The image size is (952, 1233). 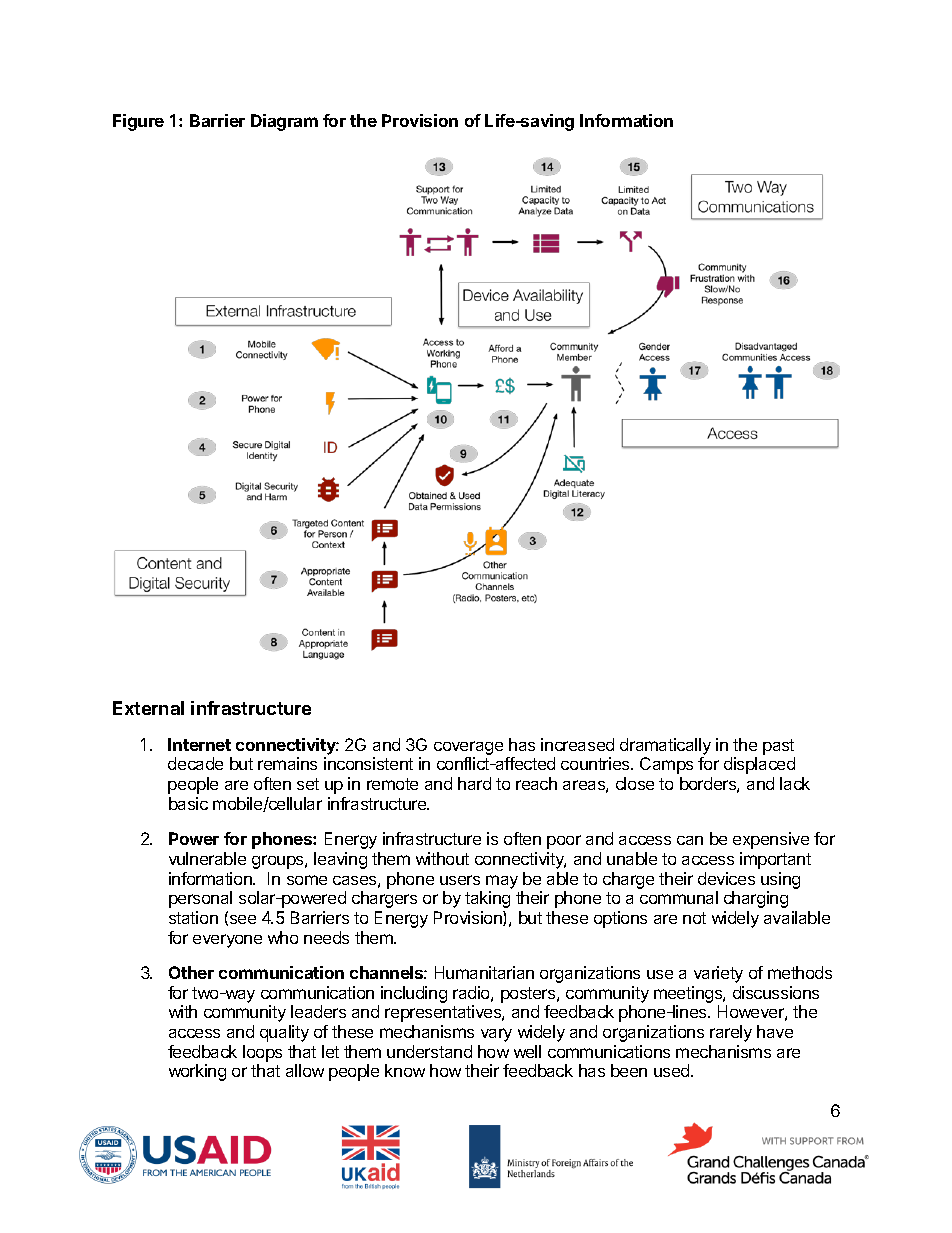 I want to click on dramatically, so click(x=665, y=746).
